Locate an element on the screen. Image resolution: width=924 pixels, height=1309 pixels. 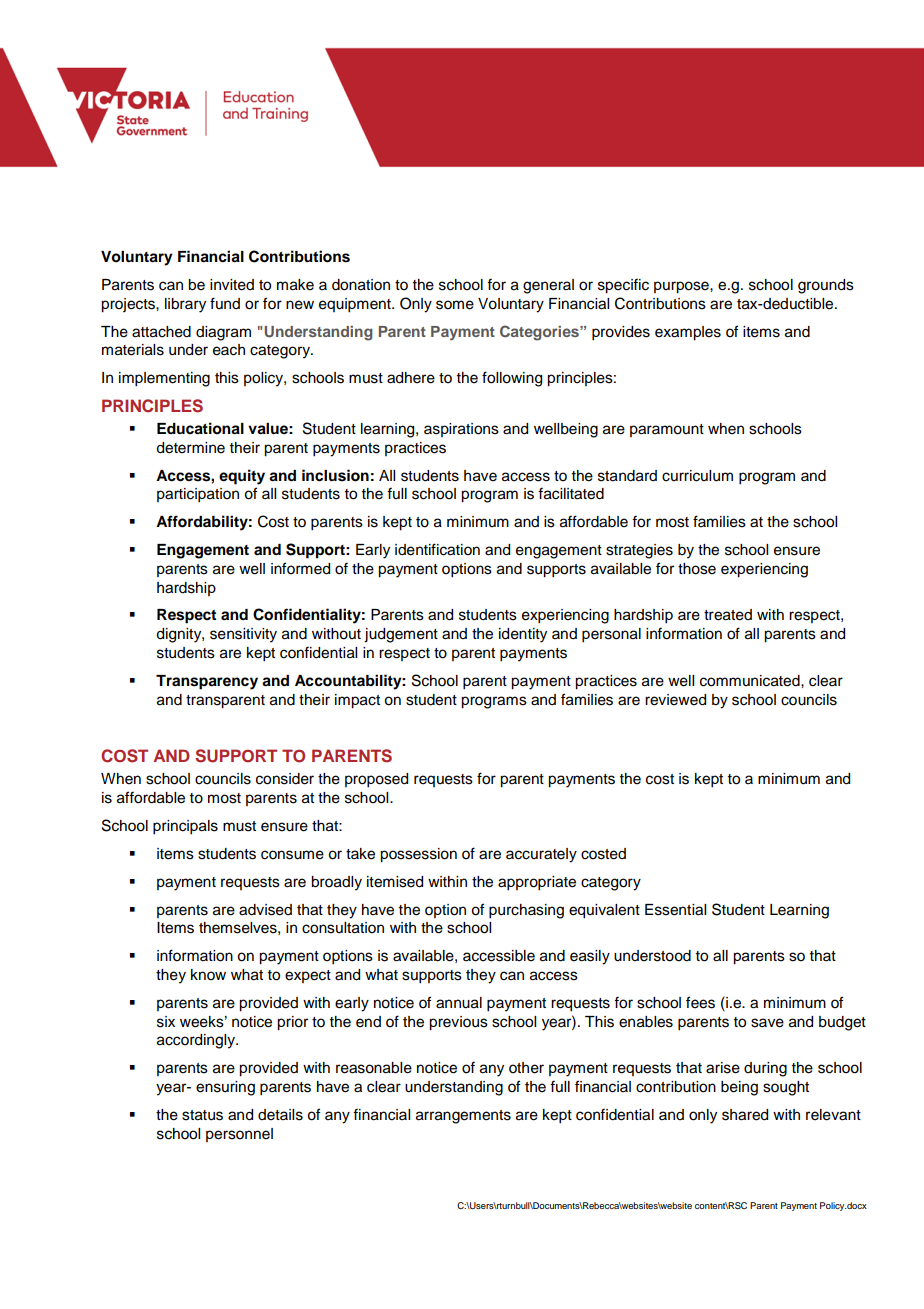
communicated is located at coordinates (751, 681).
